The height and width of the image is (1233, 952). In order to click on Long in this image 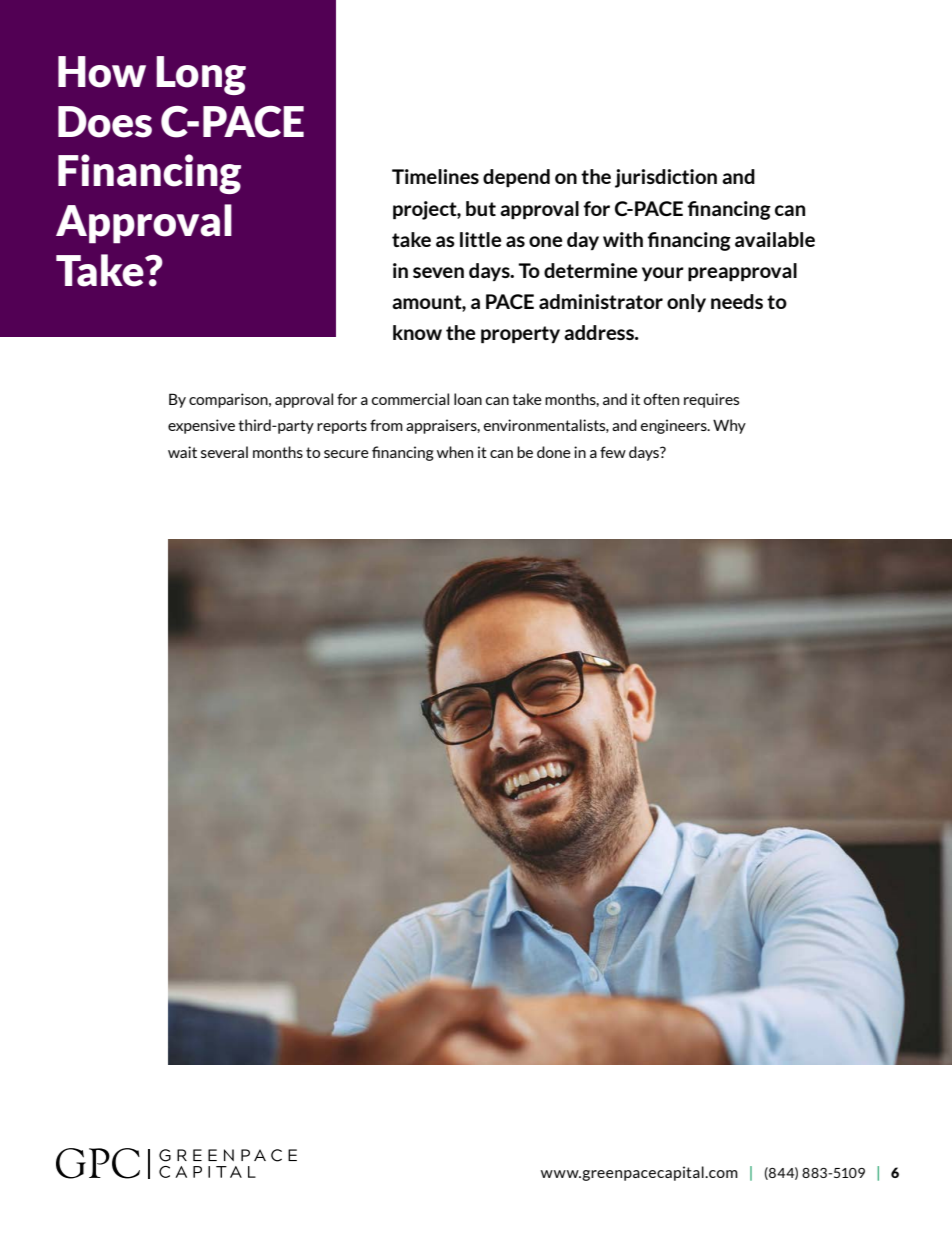, I will do `click(201, 75)`.
